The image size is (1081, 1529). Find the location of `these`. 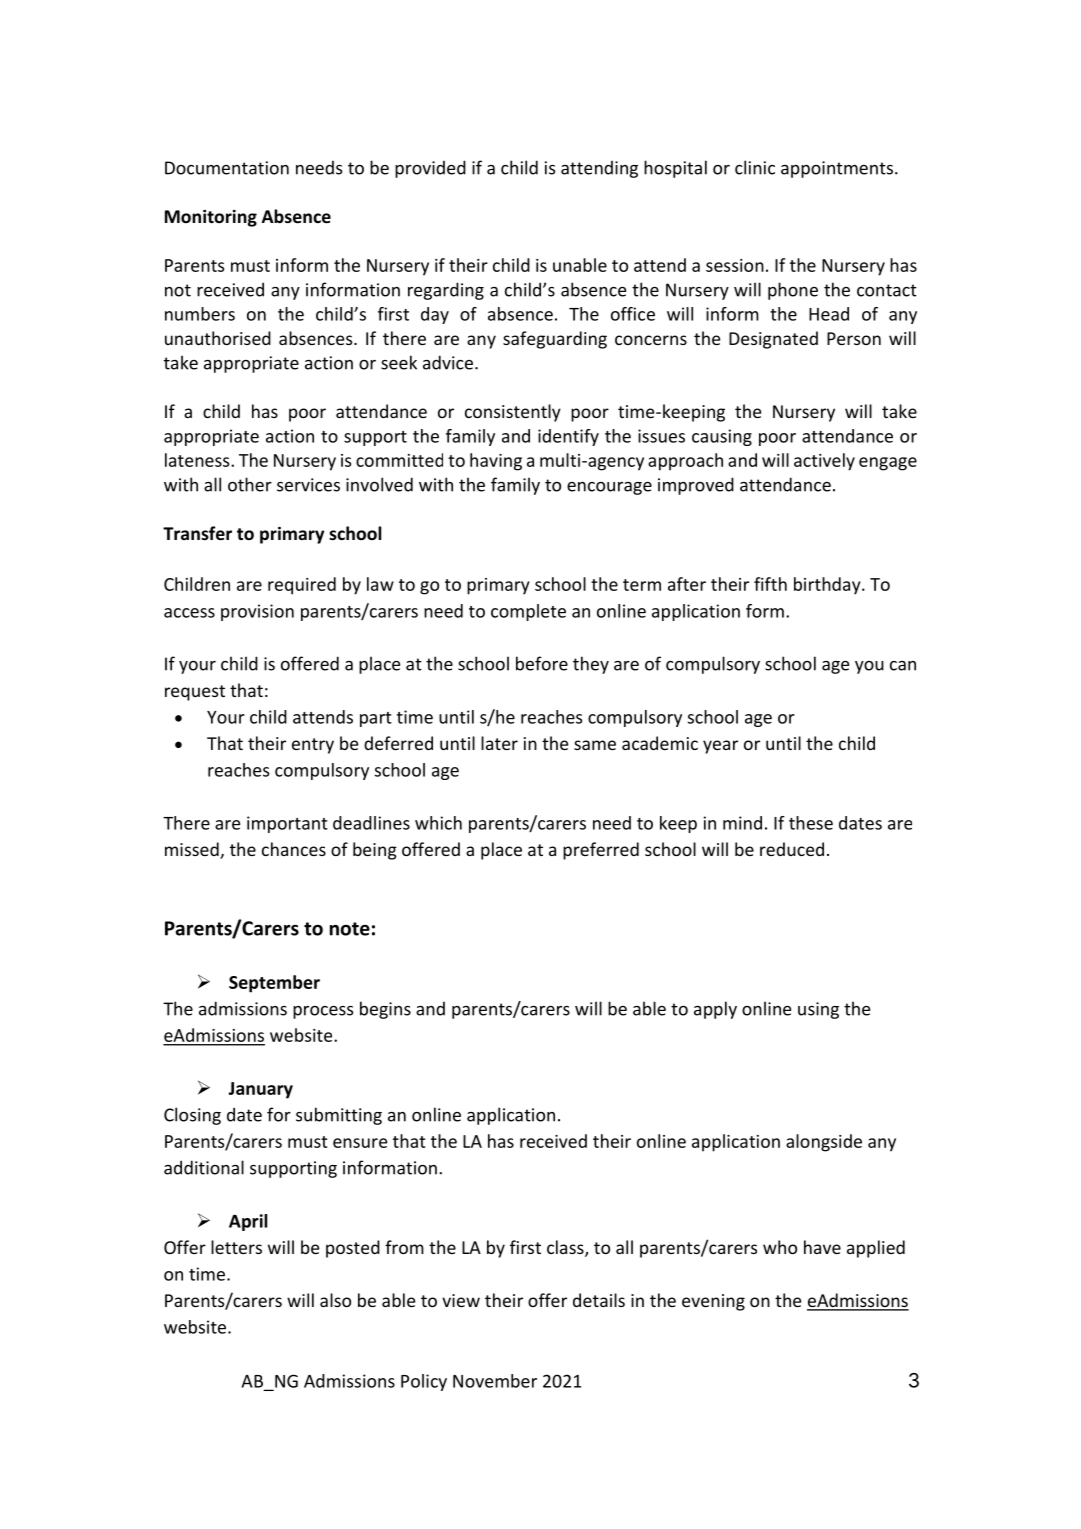

these is located at coordinates (811, 823).
